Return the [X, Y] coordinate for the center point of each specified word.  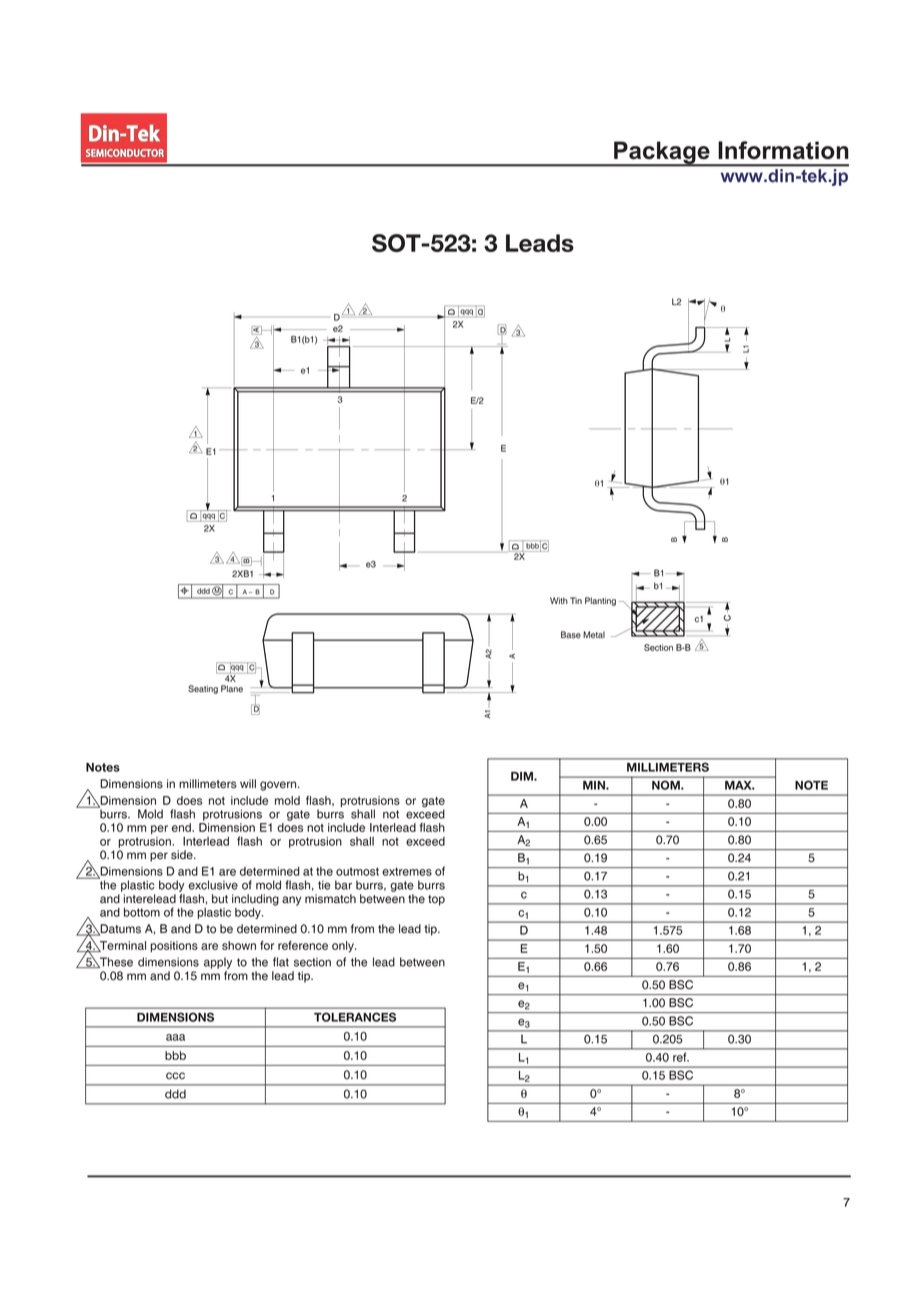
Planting [600, 601]
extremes [407, 871]
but [220, 899]
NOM [667, 785]
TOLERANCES [355, 1017]
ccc [175, 1076]
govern [279, 786]
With [559, 600]
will [248, 783]
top [436, 900]
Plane [232, 689]
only [344, 947]
